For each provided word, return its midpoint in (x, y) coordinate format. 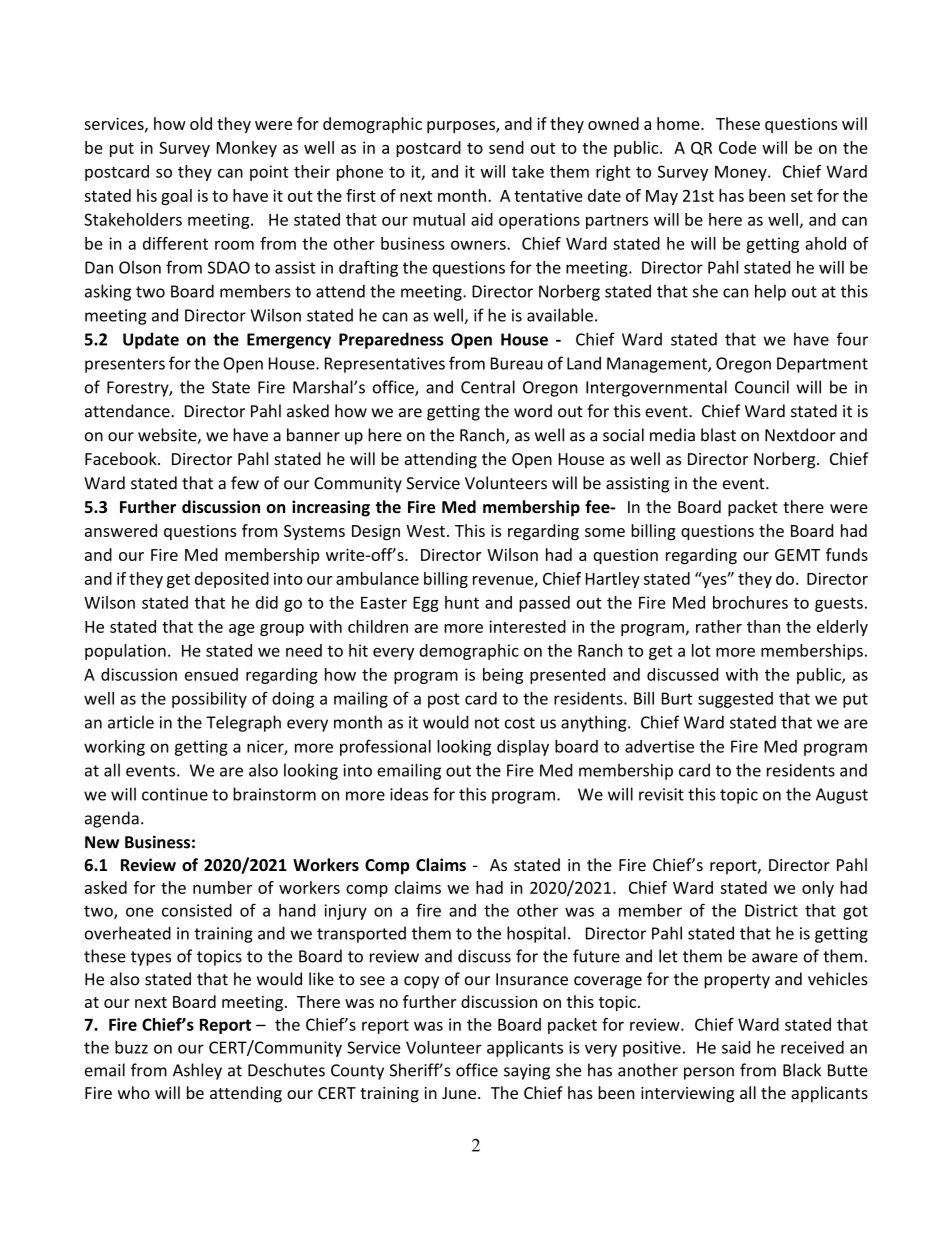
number (222, 887)
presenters (125, 365)
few (245, 483)
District (771, 910)
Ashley (197, 1071)
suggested (735, 700)
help (770, 292)
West (425, 531)
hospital (536, 934)
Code (737, 147)
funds (847, 554)
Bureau (517, 363)
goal (176, 197)
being (503, 676)
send (506, 147)
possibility (209, 700)
